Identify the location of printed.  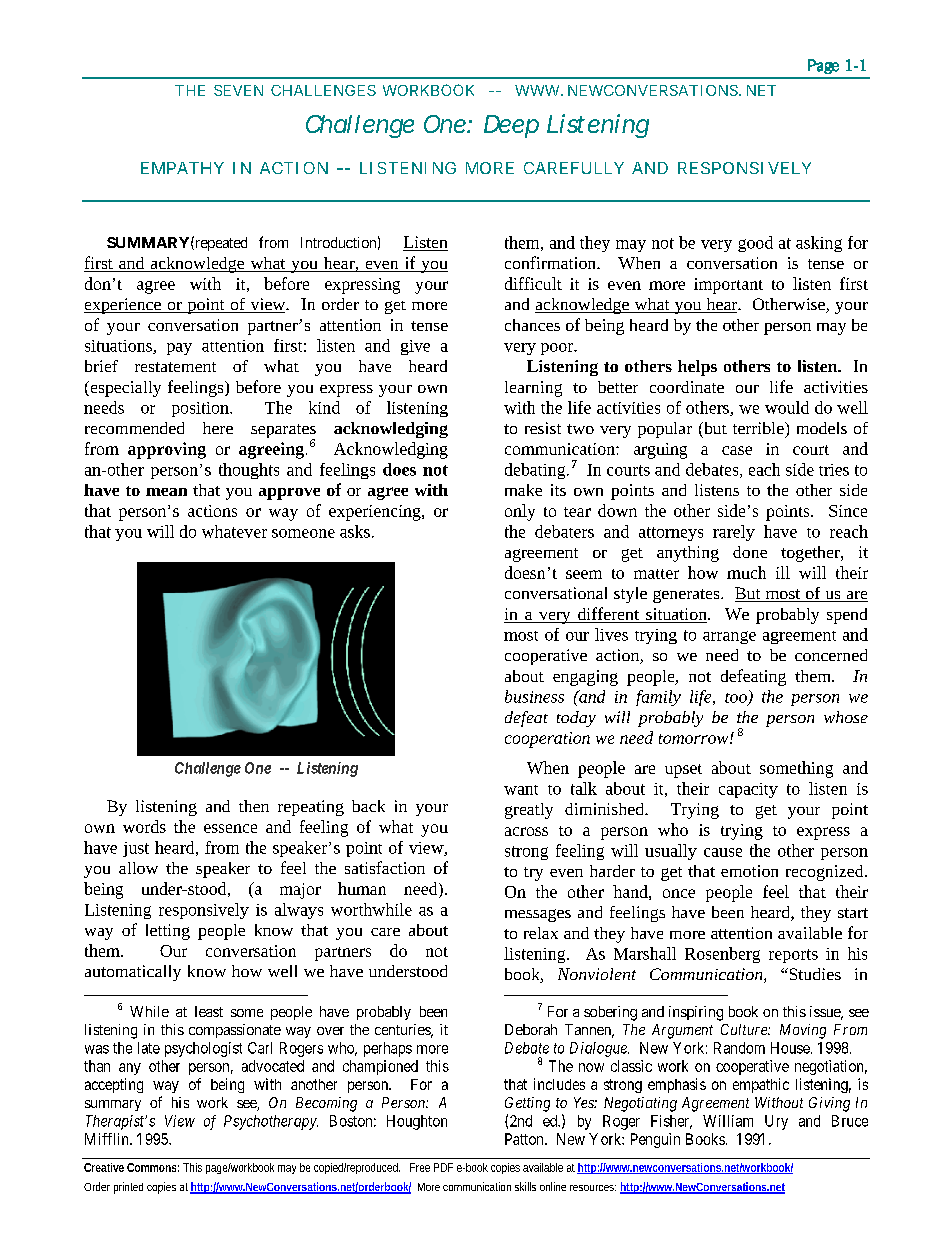
(128, 1188).
